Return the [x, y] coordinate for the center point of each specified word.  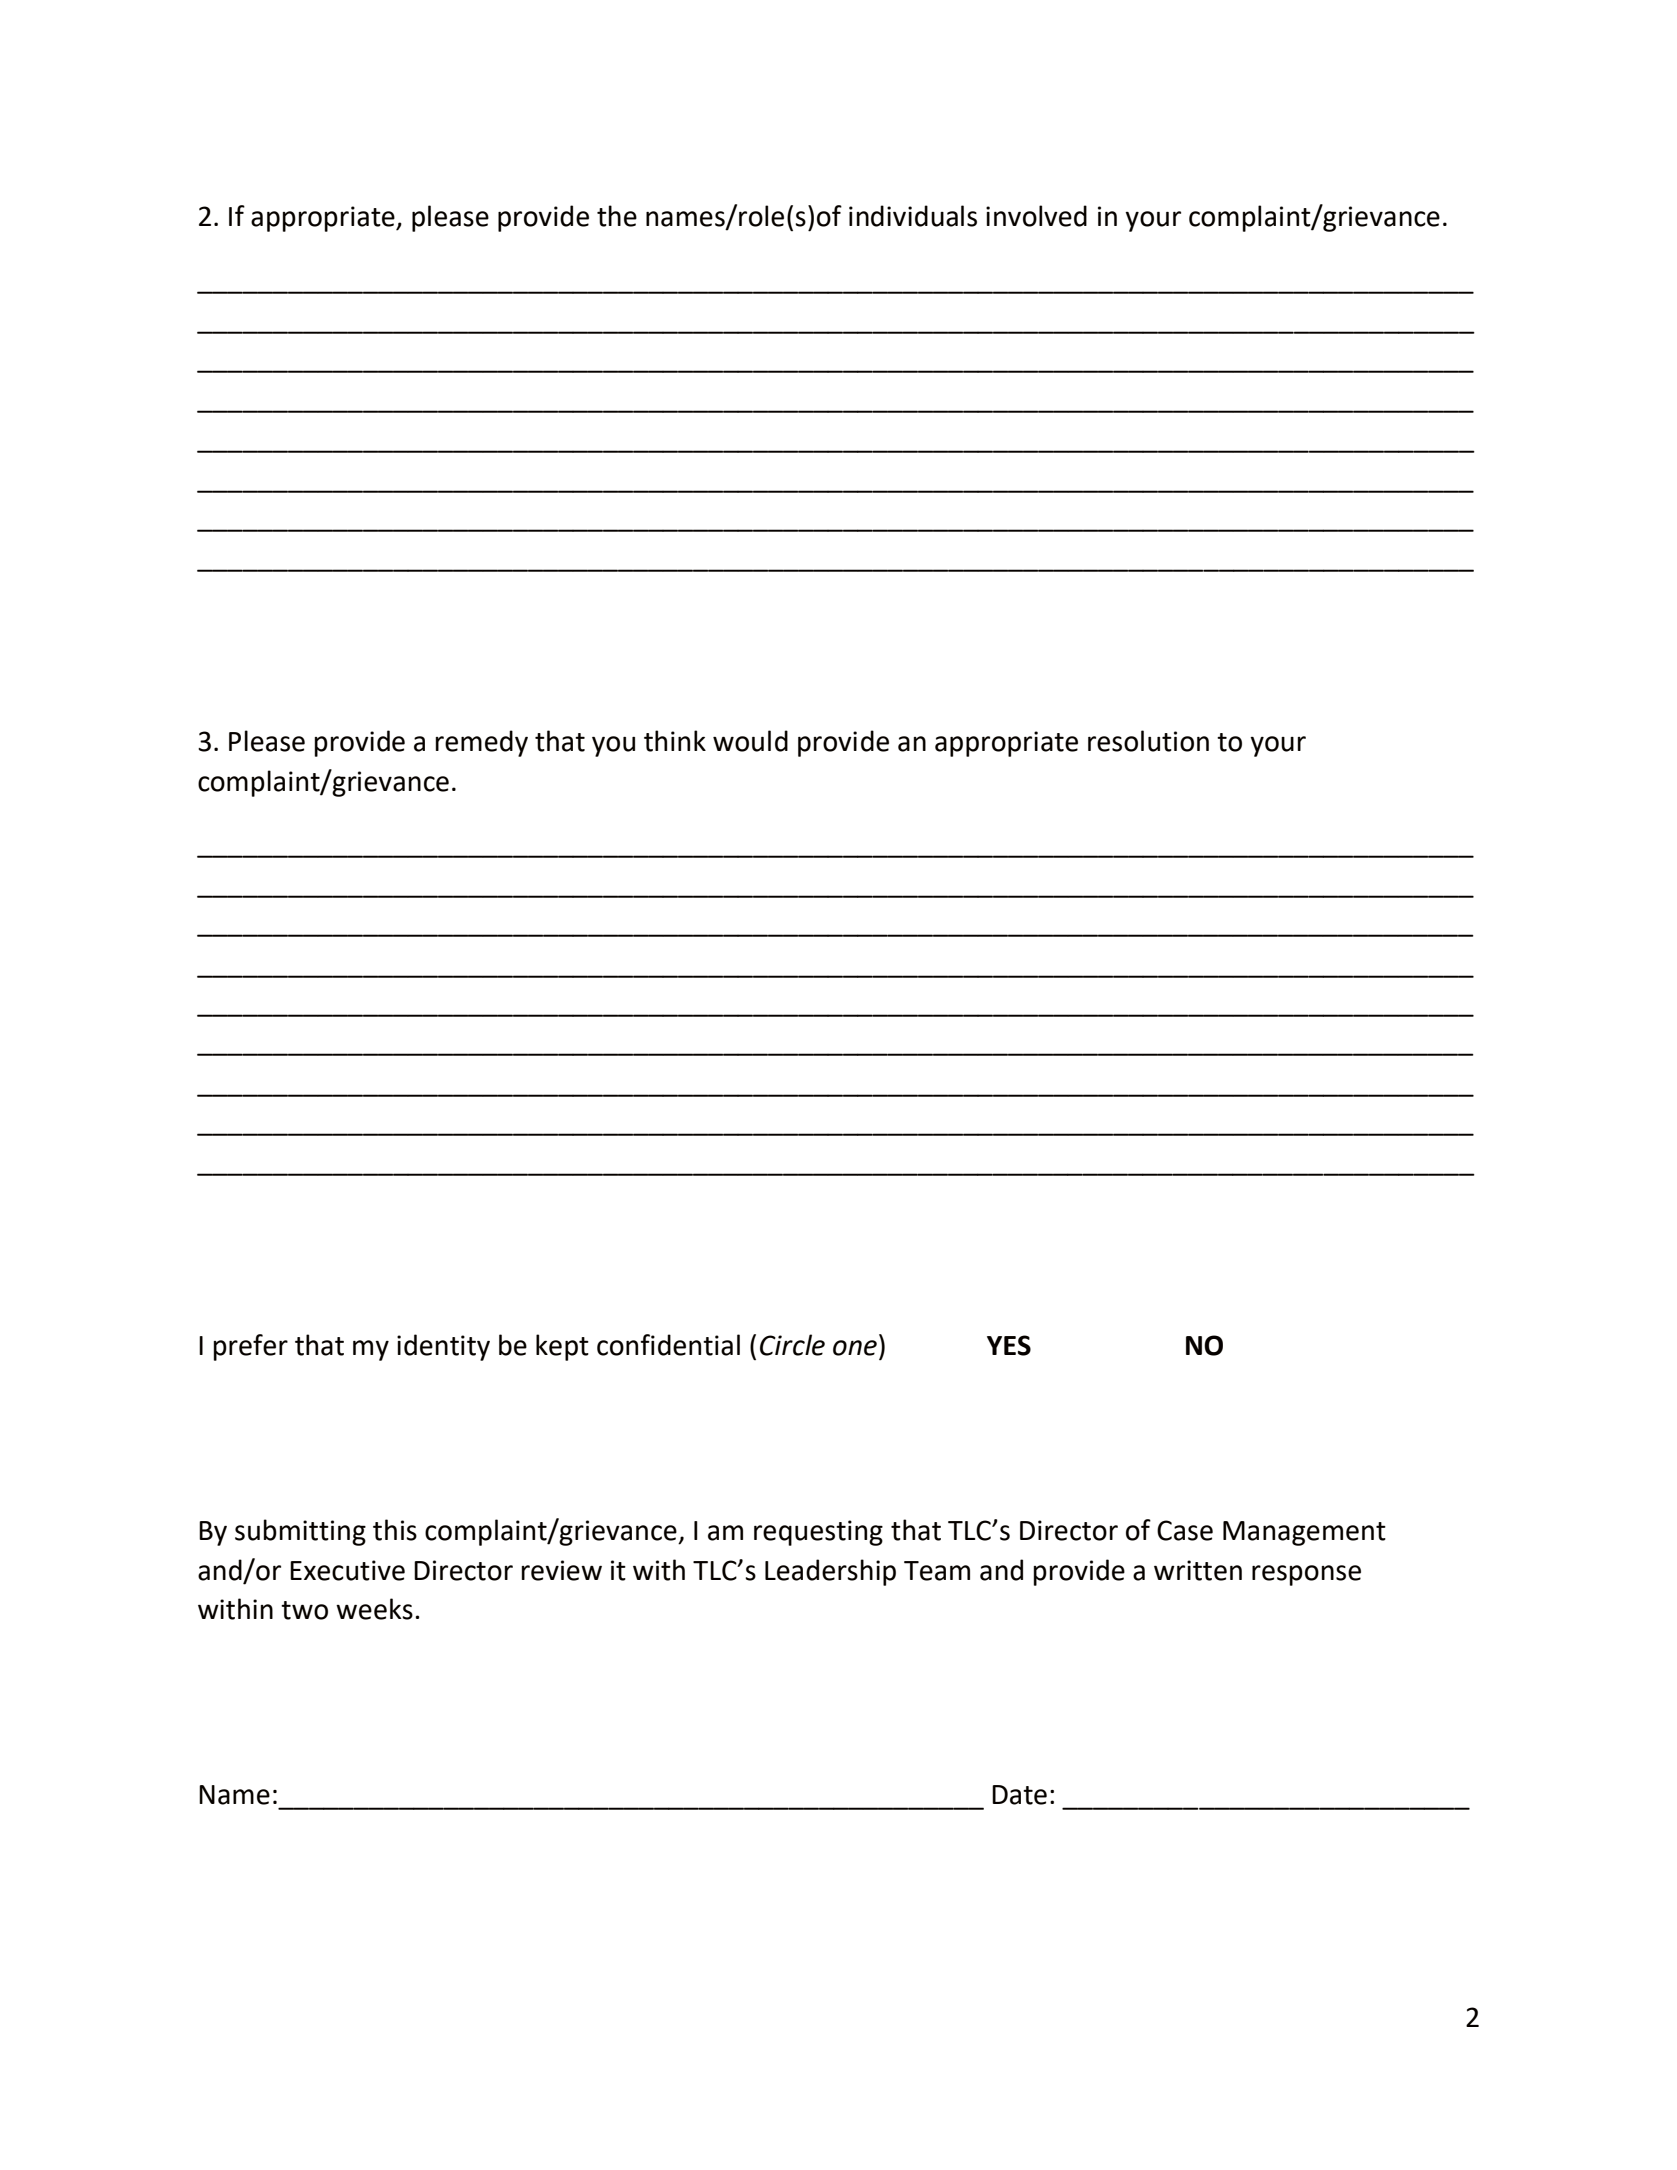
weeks [374, 1609]
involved [1036, 216]
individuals [913, 216]
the [617, 216]
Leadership [830, 1572]
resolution [1148, 741]
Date [1019, 1795]
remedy [482, 743]
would [750, 741]
